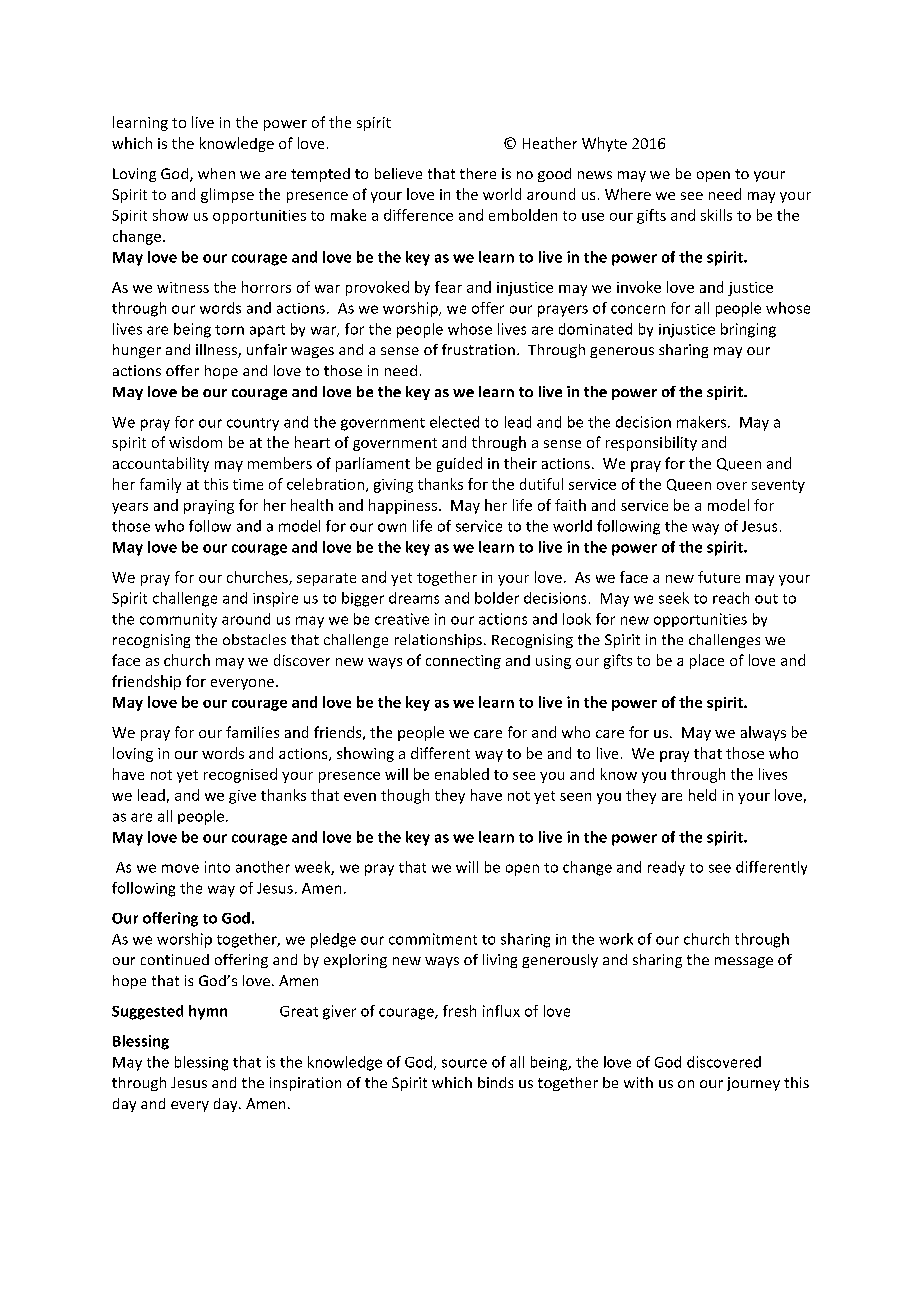  I want to click on held, so click(702, 795).
